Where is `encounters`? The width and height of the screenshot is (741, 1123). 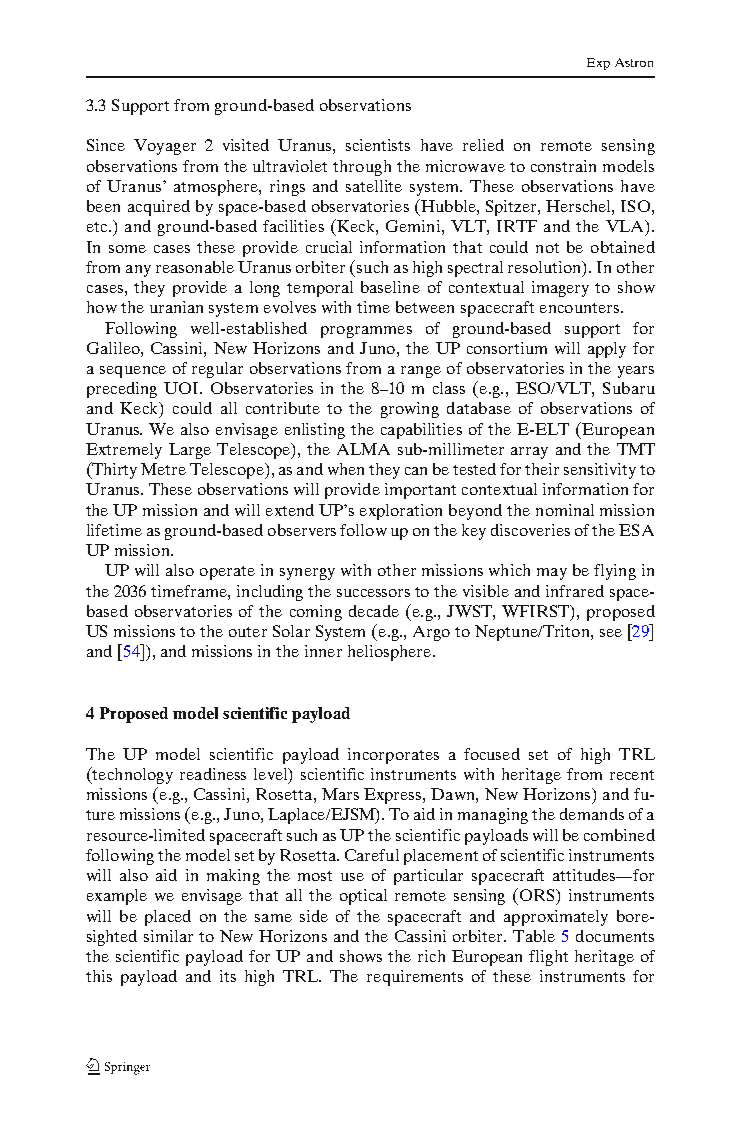
encounters is located at coordinates (581, 308).
